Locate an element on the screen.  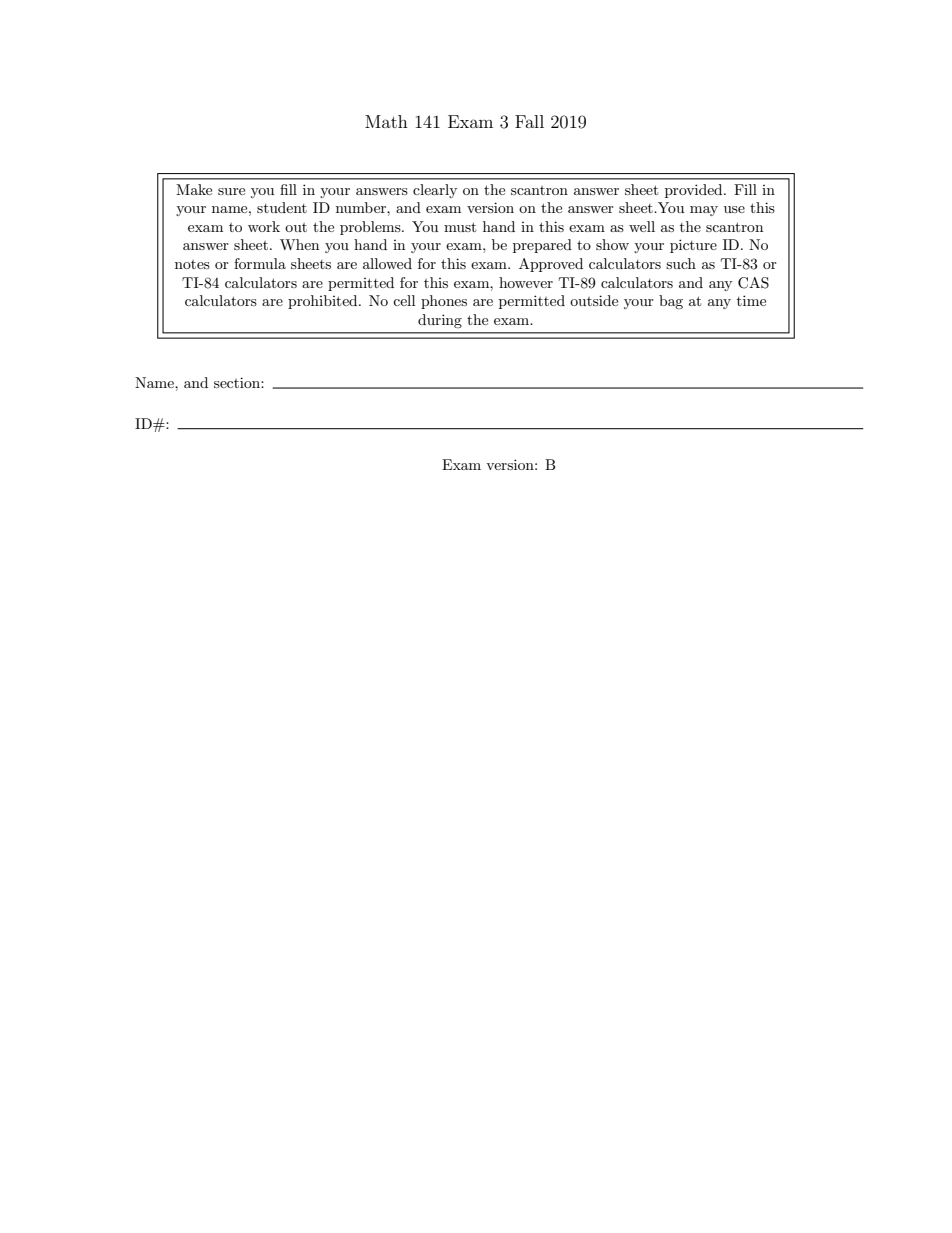
during is located at coordinates (440, 321).
